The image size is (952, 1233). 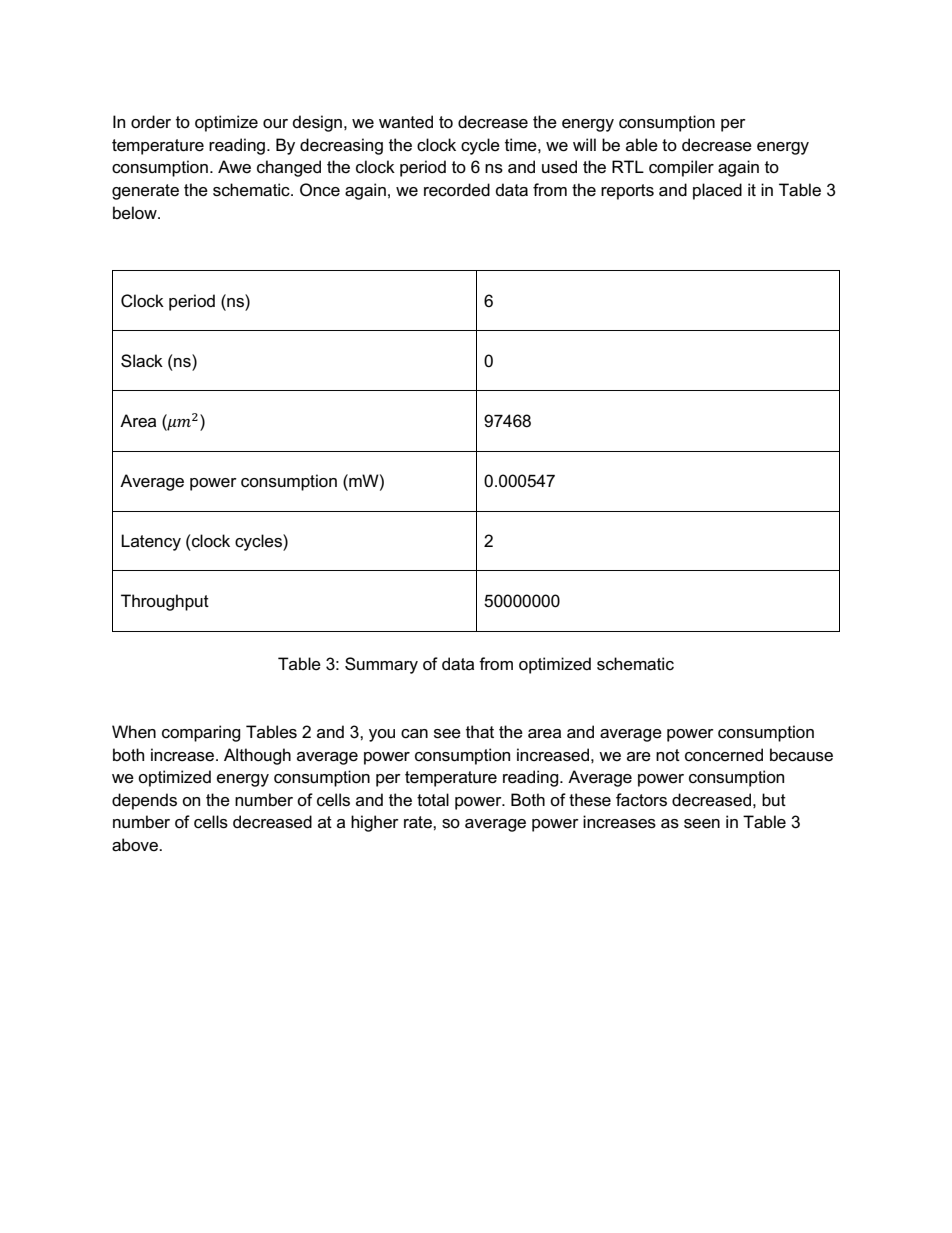 What do you see at coordinates (381, 665) in the image?
I see `Summary` at bounding box center [381, 665].
